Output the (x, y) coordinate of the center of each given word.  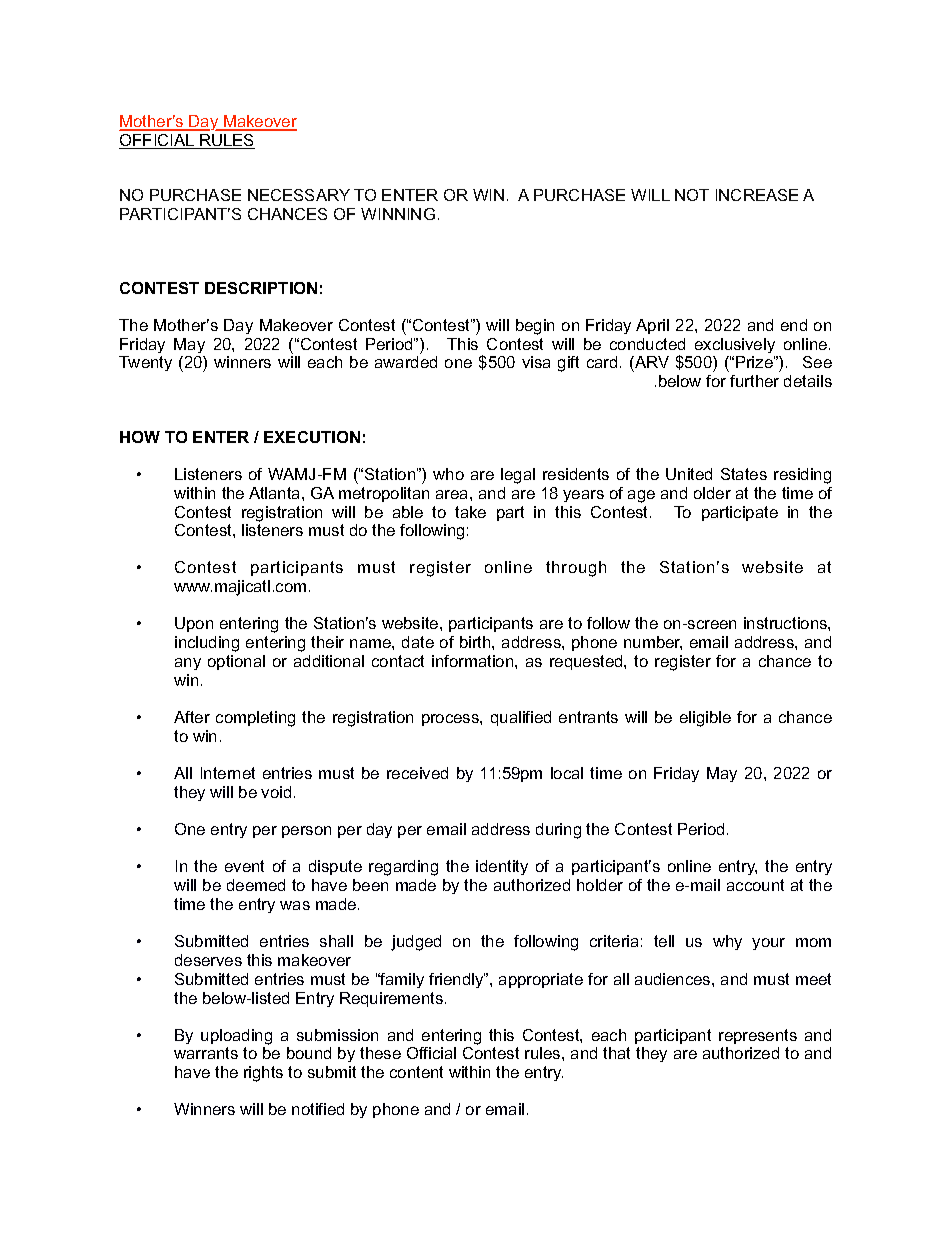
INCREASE (757, 195)
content (416, 1072)
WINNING (398, 214)
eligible (705, 719)
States (744, 474)
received (417, 773)
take (470, 512)
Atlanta (276, 493)
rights (263, 1074)
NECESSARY (299, 195)
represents (758, 1036)
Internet (228, 773)
